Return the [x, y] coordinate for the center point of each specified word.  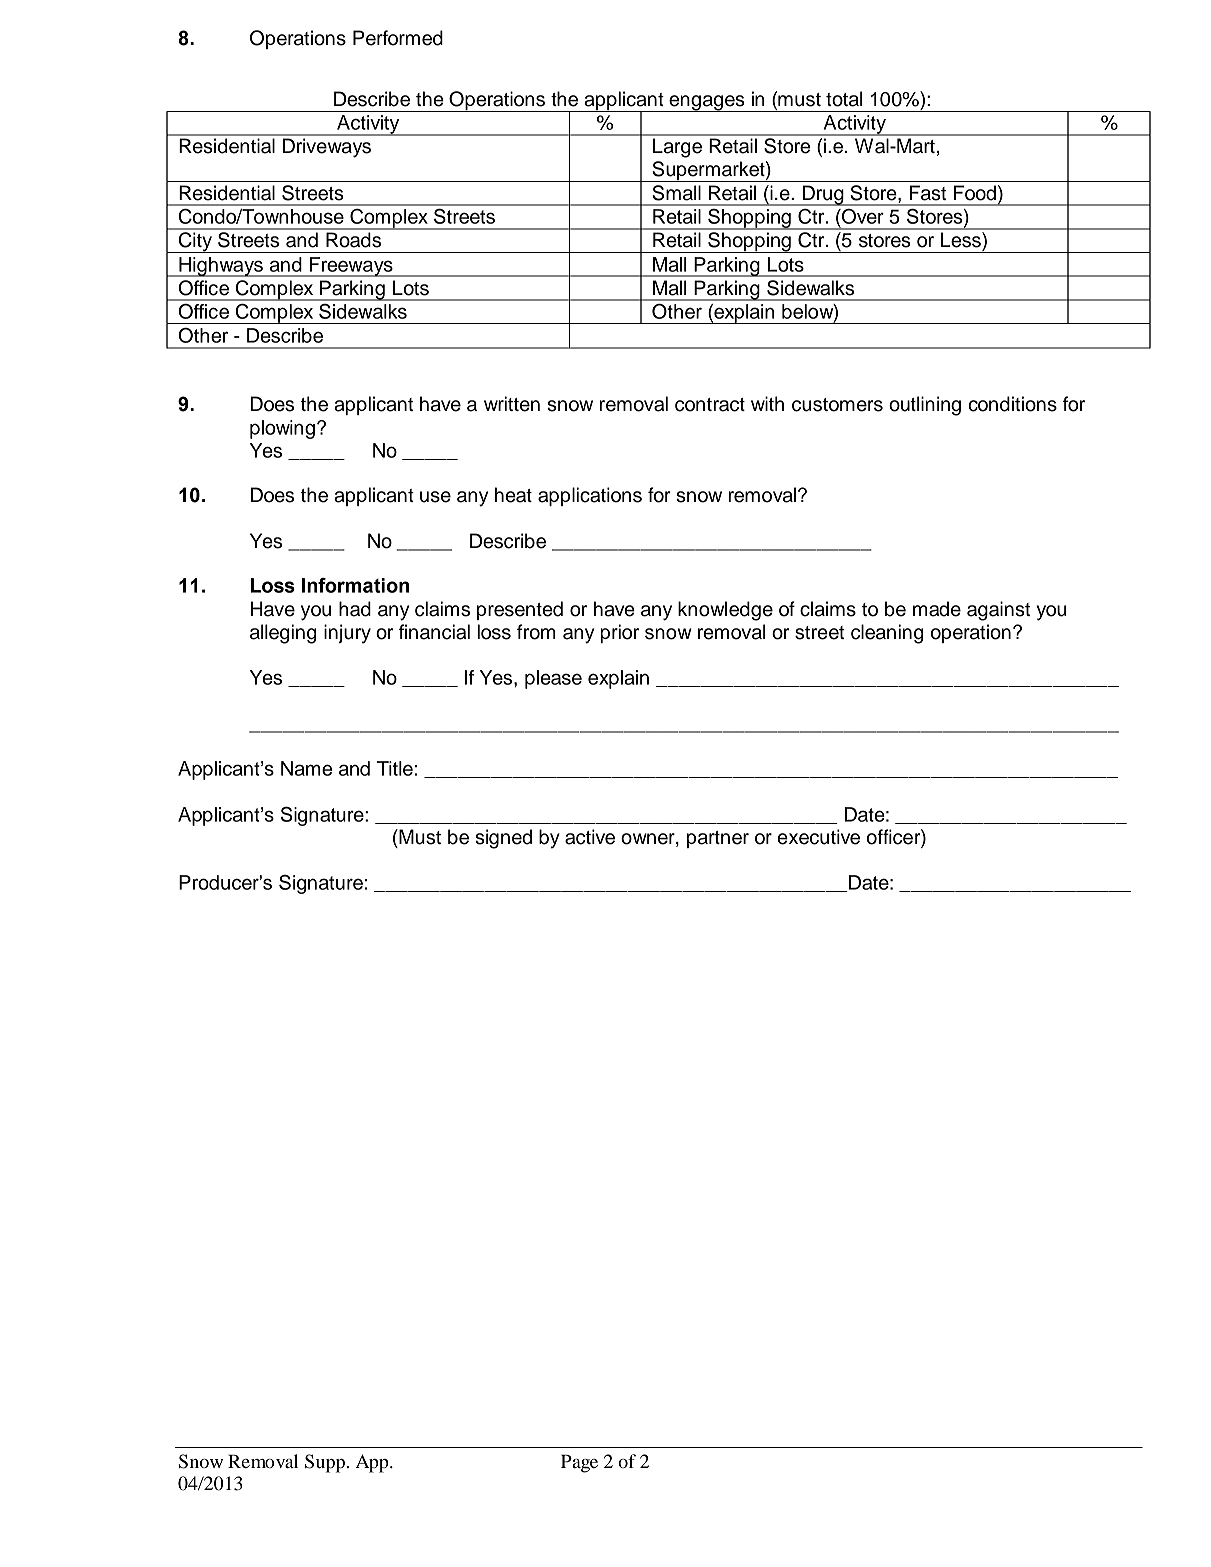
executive [818, 837]
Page [579, 1463]
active [590, 837]
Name [306, 768]
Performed [398, 38]
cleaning [887, 634]
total [844, 99]
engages [707, 103]
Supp [326, 1463]
